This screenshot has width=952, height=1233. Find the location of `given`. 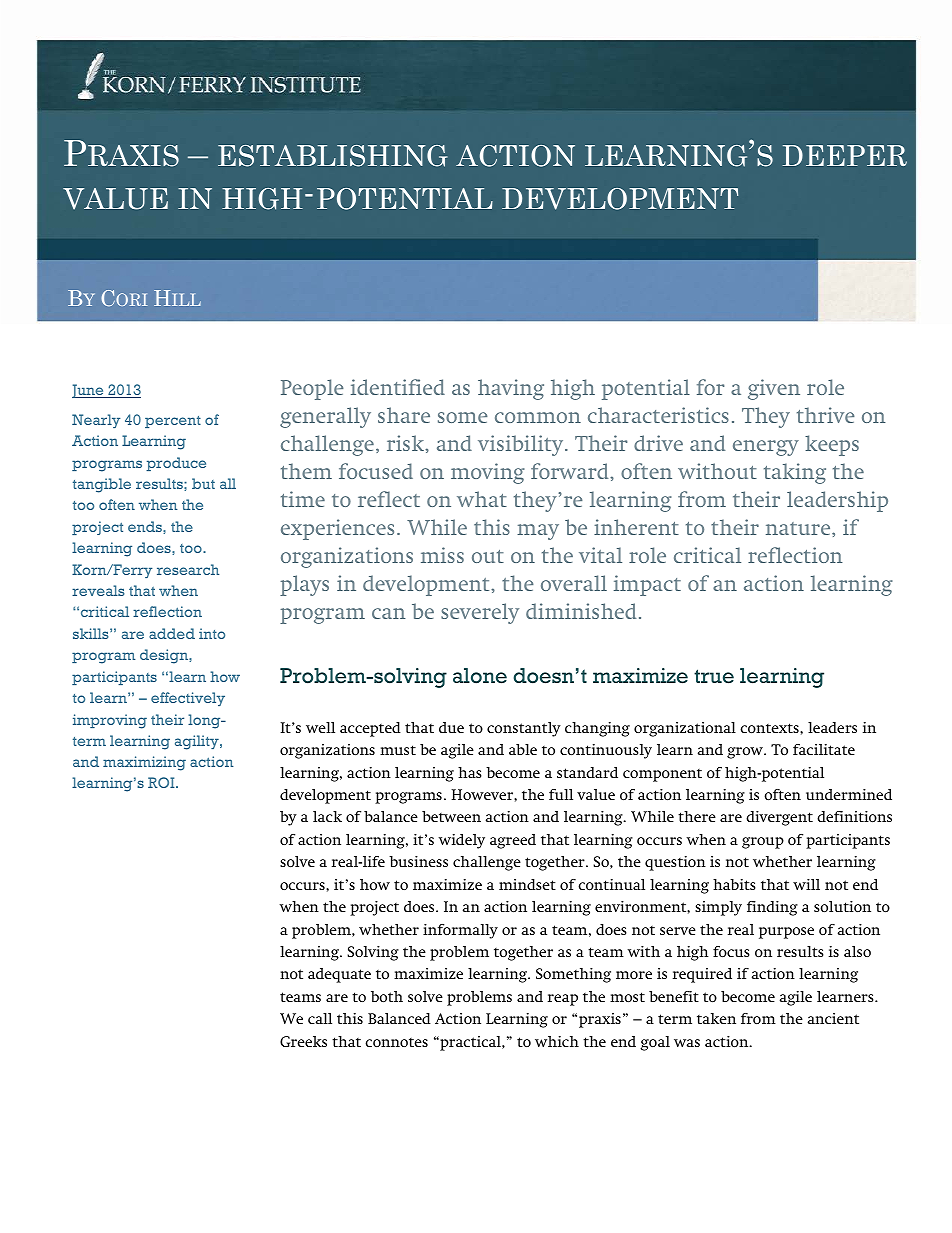

given is located at coordinates (774, 389).
